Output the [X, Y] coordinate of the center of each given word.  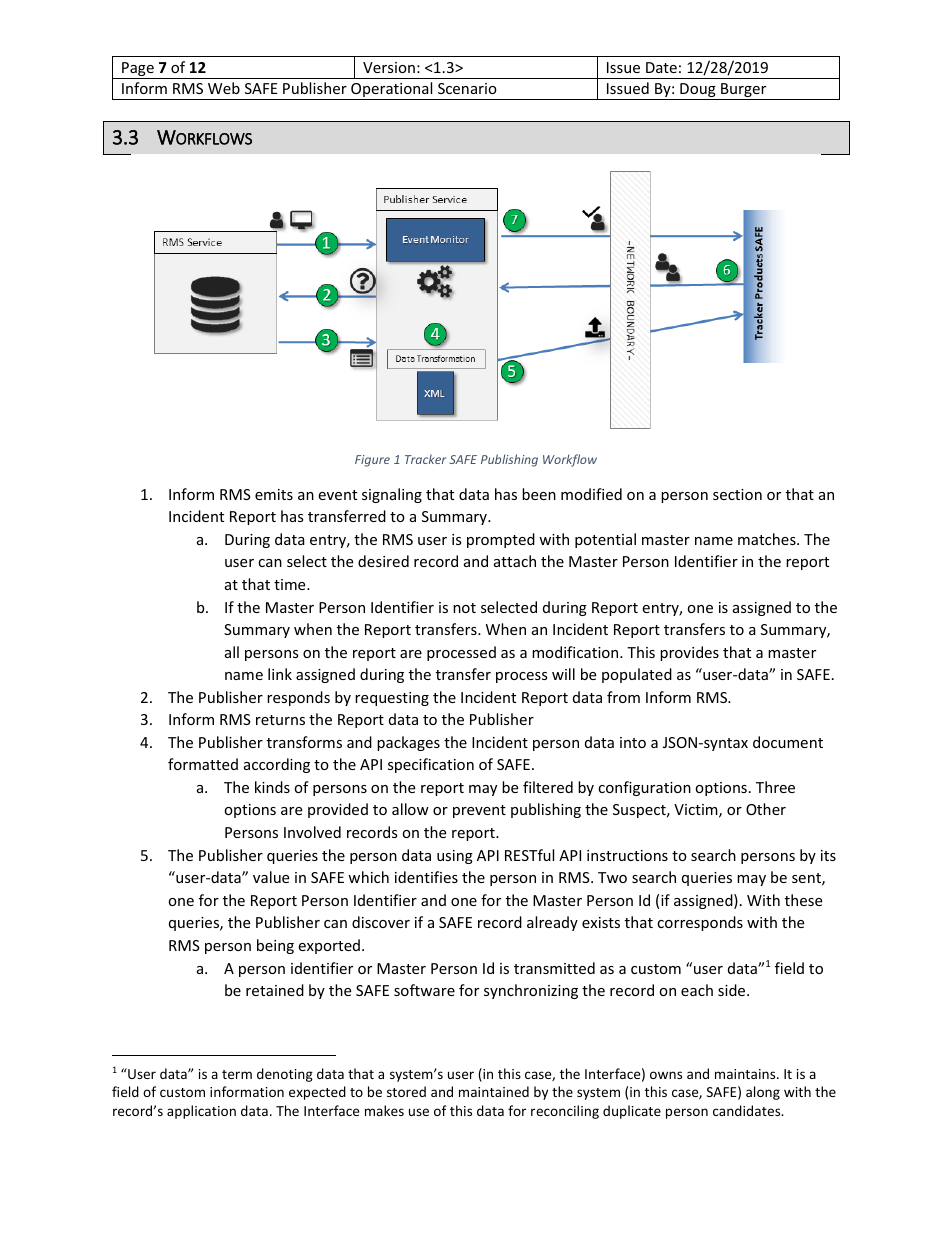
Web [224, 88]
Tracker [425, 459]
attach [515, 561]
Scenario [467, 88]
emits [274, 494]
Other [766, 809]
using [455, 857]
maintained [494, 1091]
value [271, 877]
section [737, 494]
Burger [744, 91]
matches [768, 539]
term [237, 1074]
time [291, 584]
